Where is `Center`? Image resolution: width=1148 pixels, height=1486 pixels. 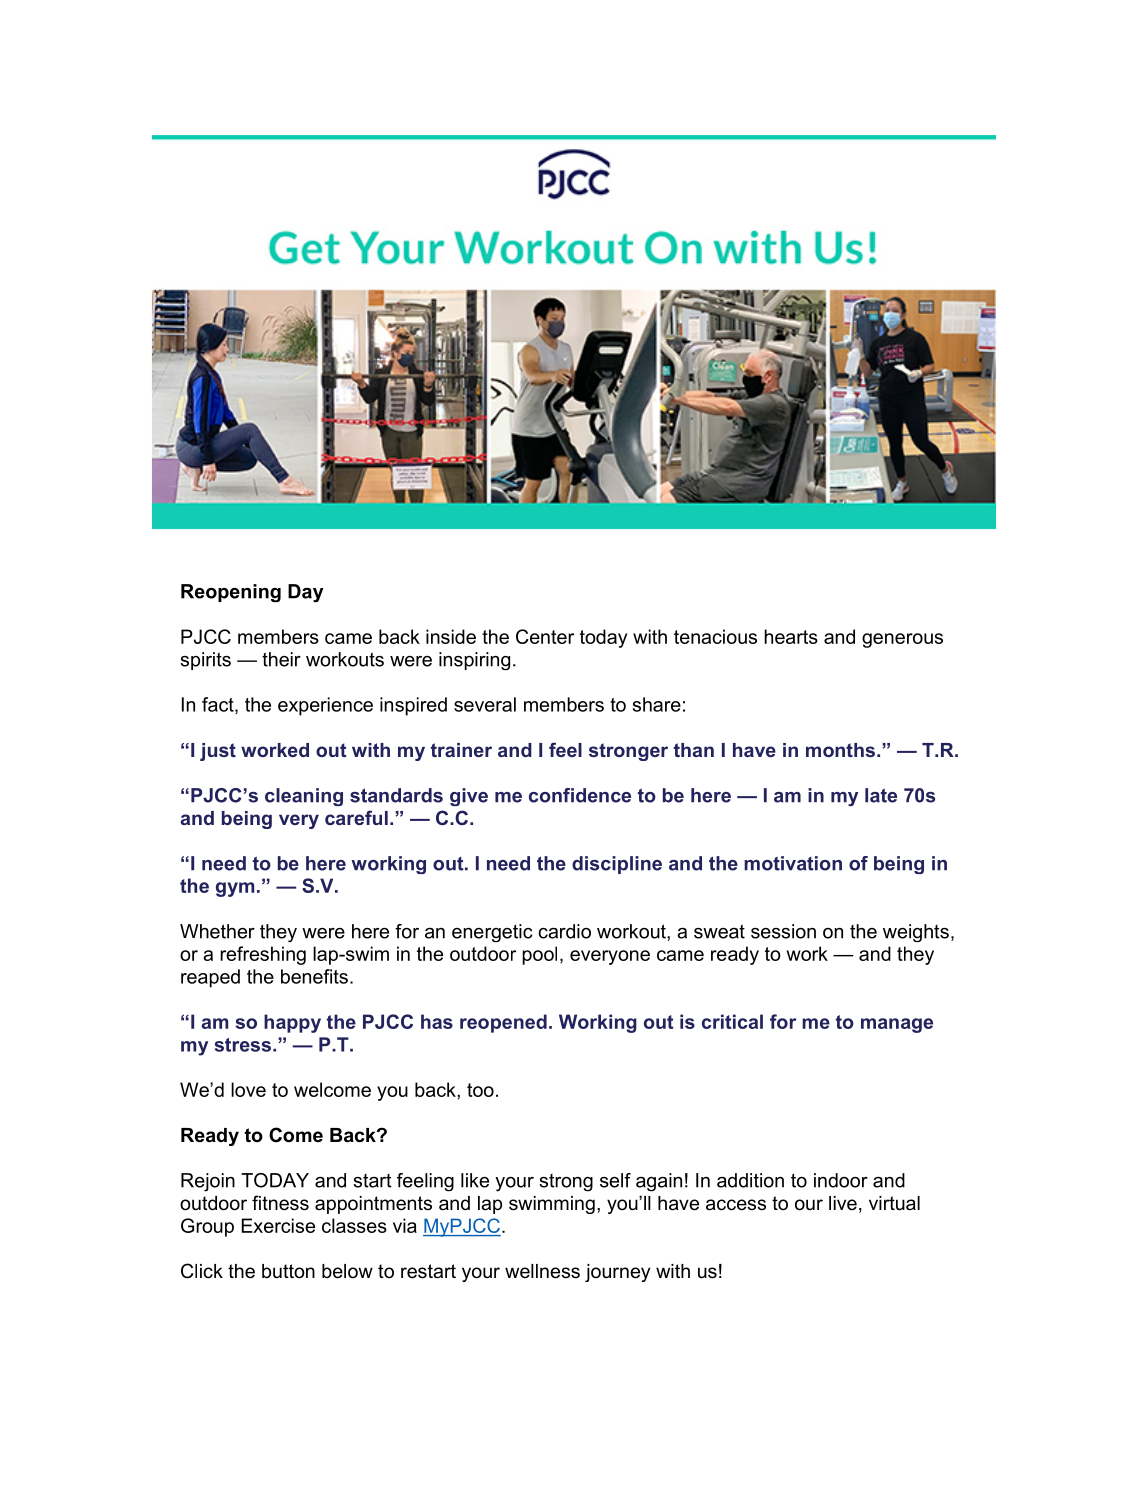
Center is located at coordinates (545, 636).
